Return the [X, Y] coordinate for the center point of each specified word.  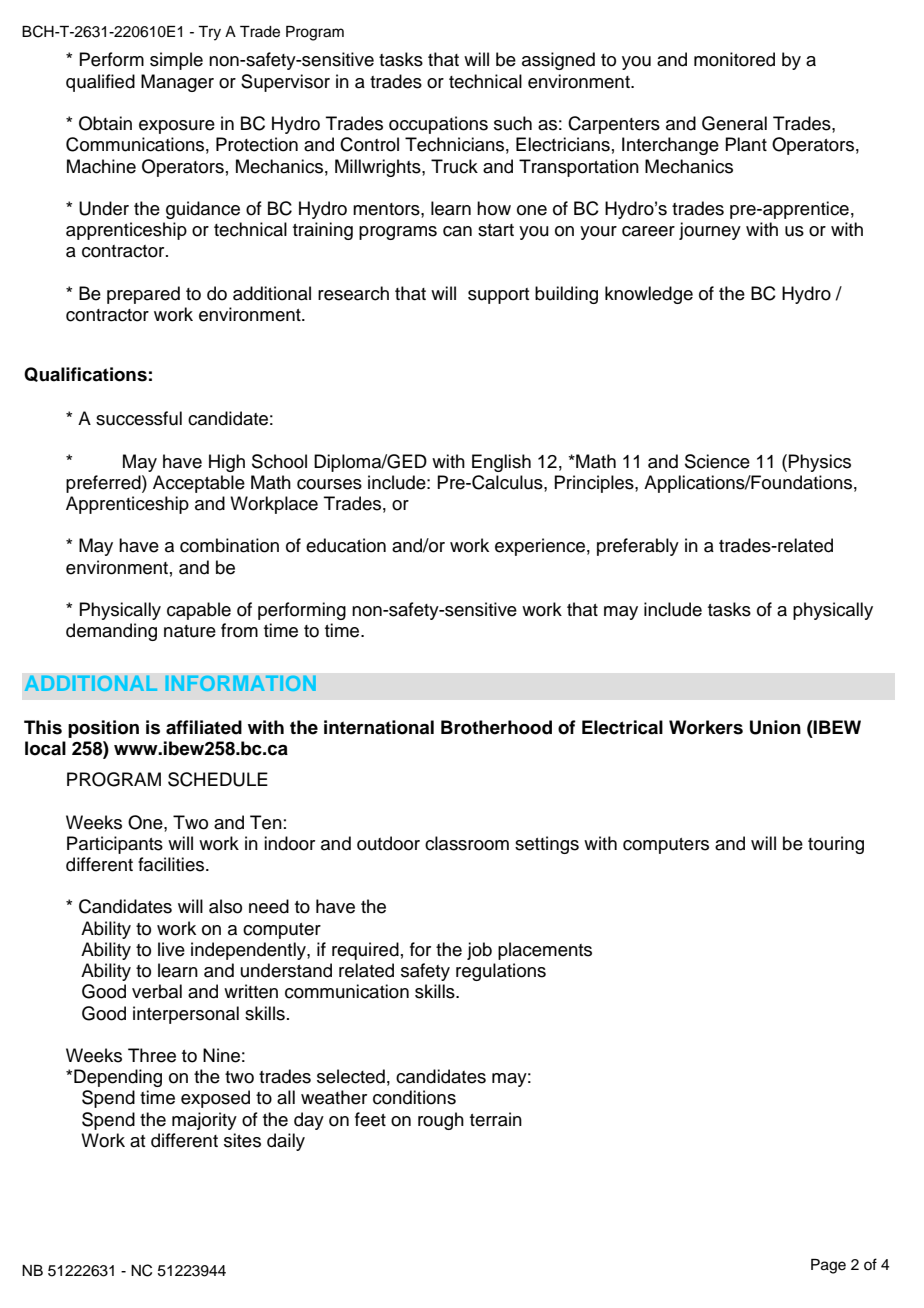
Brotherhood [496, 727]
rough [441, 1121]
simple [176, 61]
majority [204, 1121]
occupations [438, 125]
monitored [734, 59]
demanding [111, 632]
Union [775, 727]
